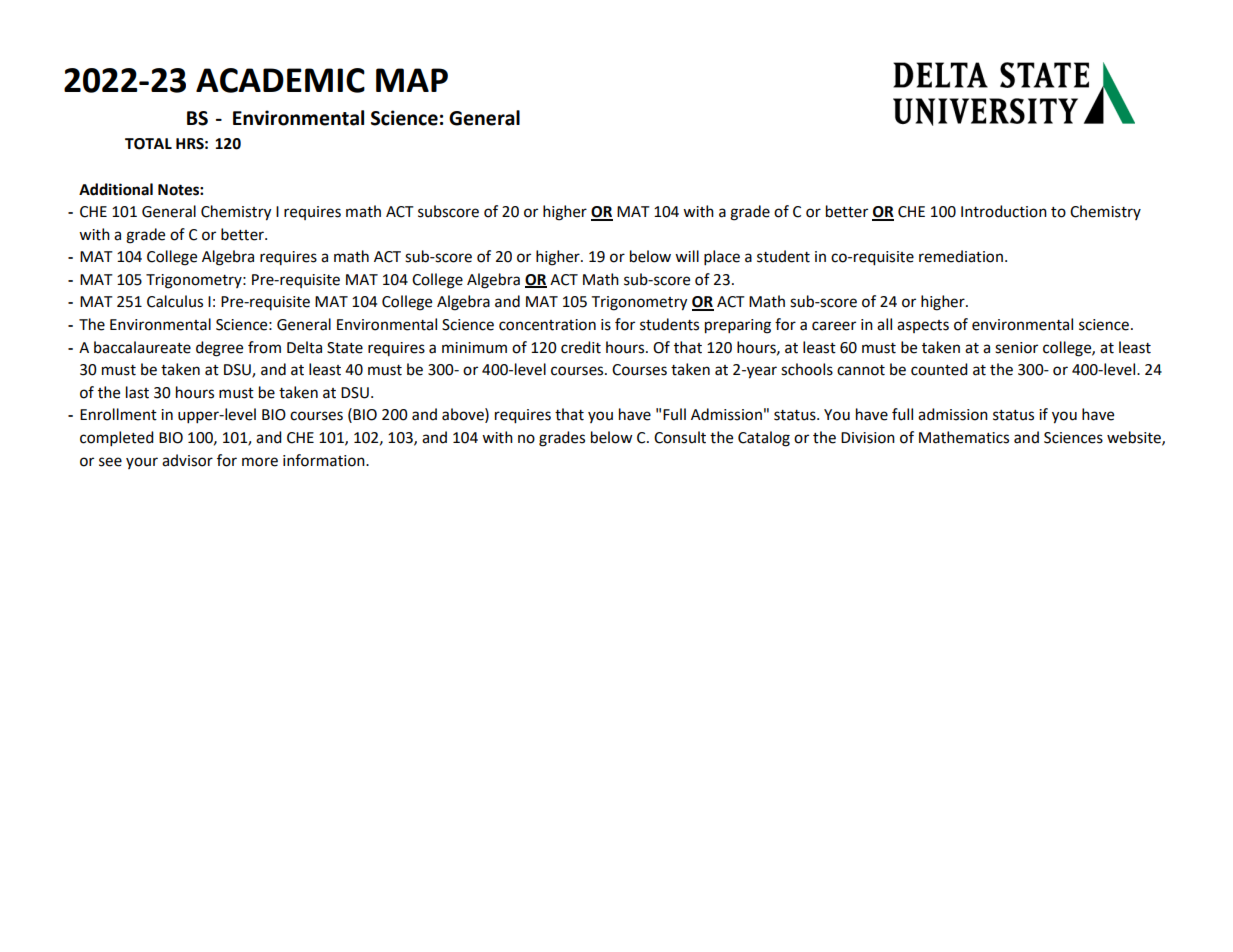 The height and width of the page is (952, 1233). Describe the element at coordinates (187, 460) in the page. I see `advisor` at that location.
